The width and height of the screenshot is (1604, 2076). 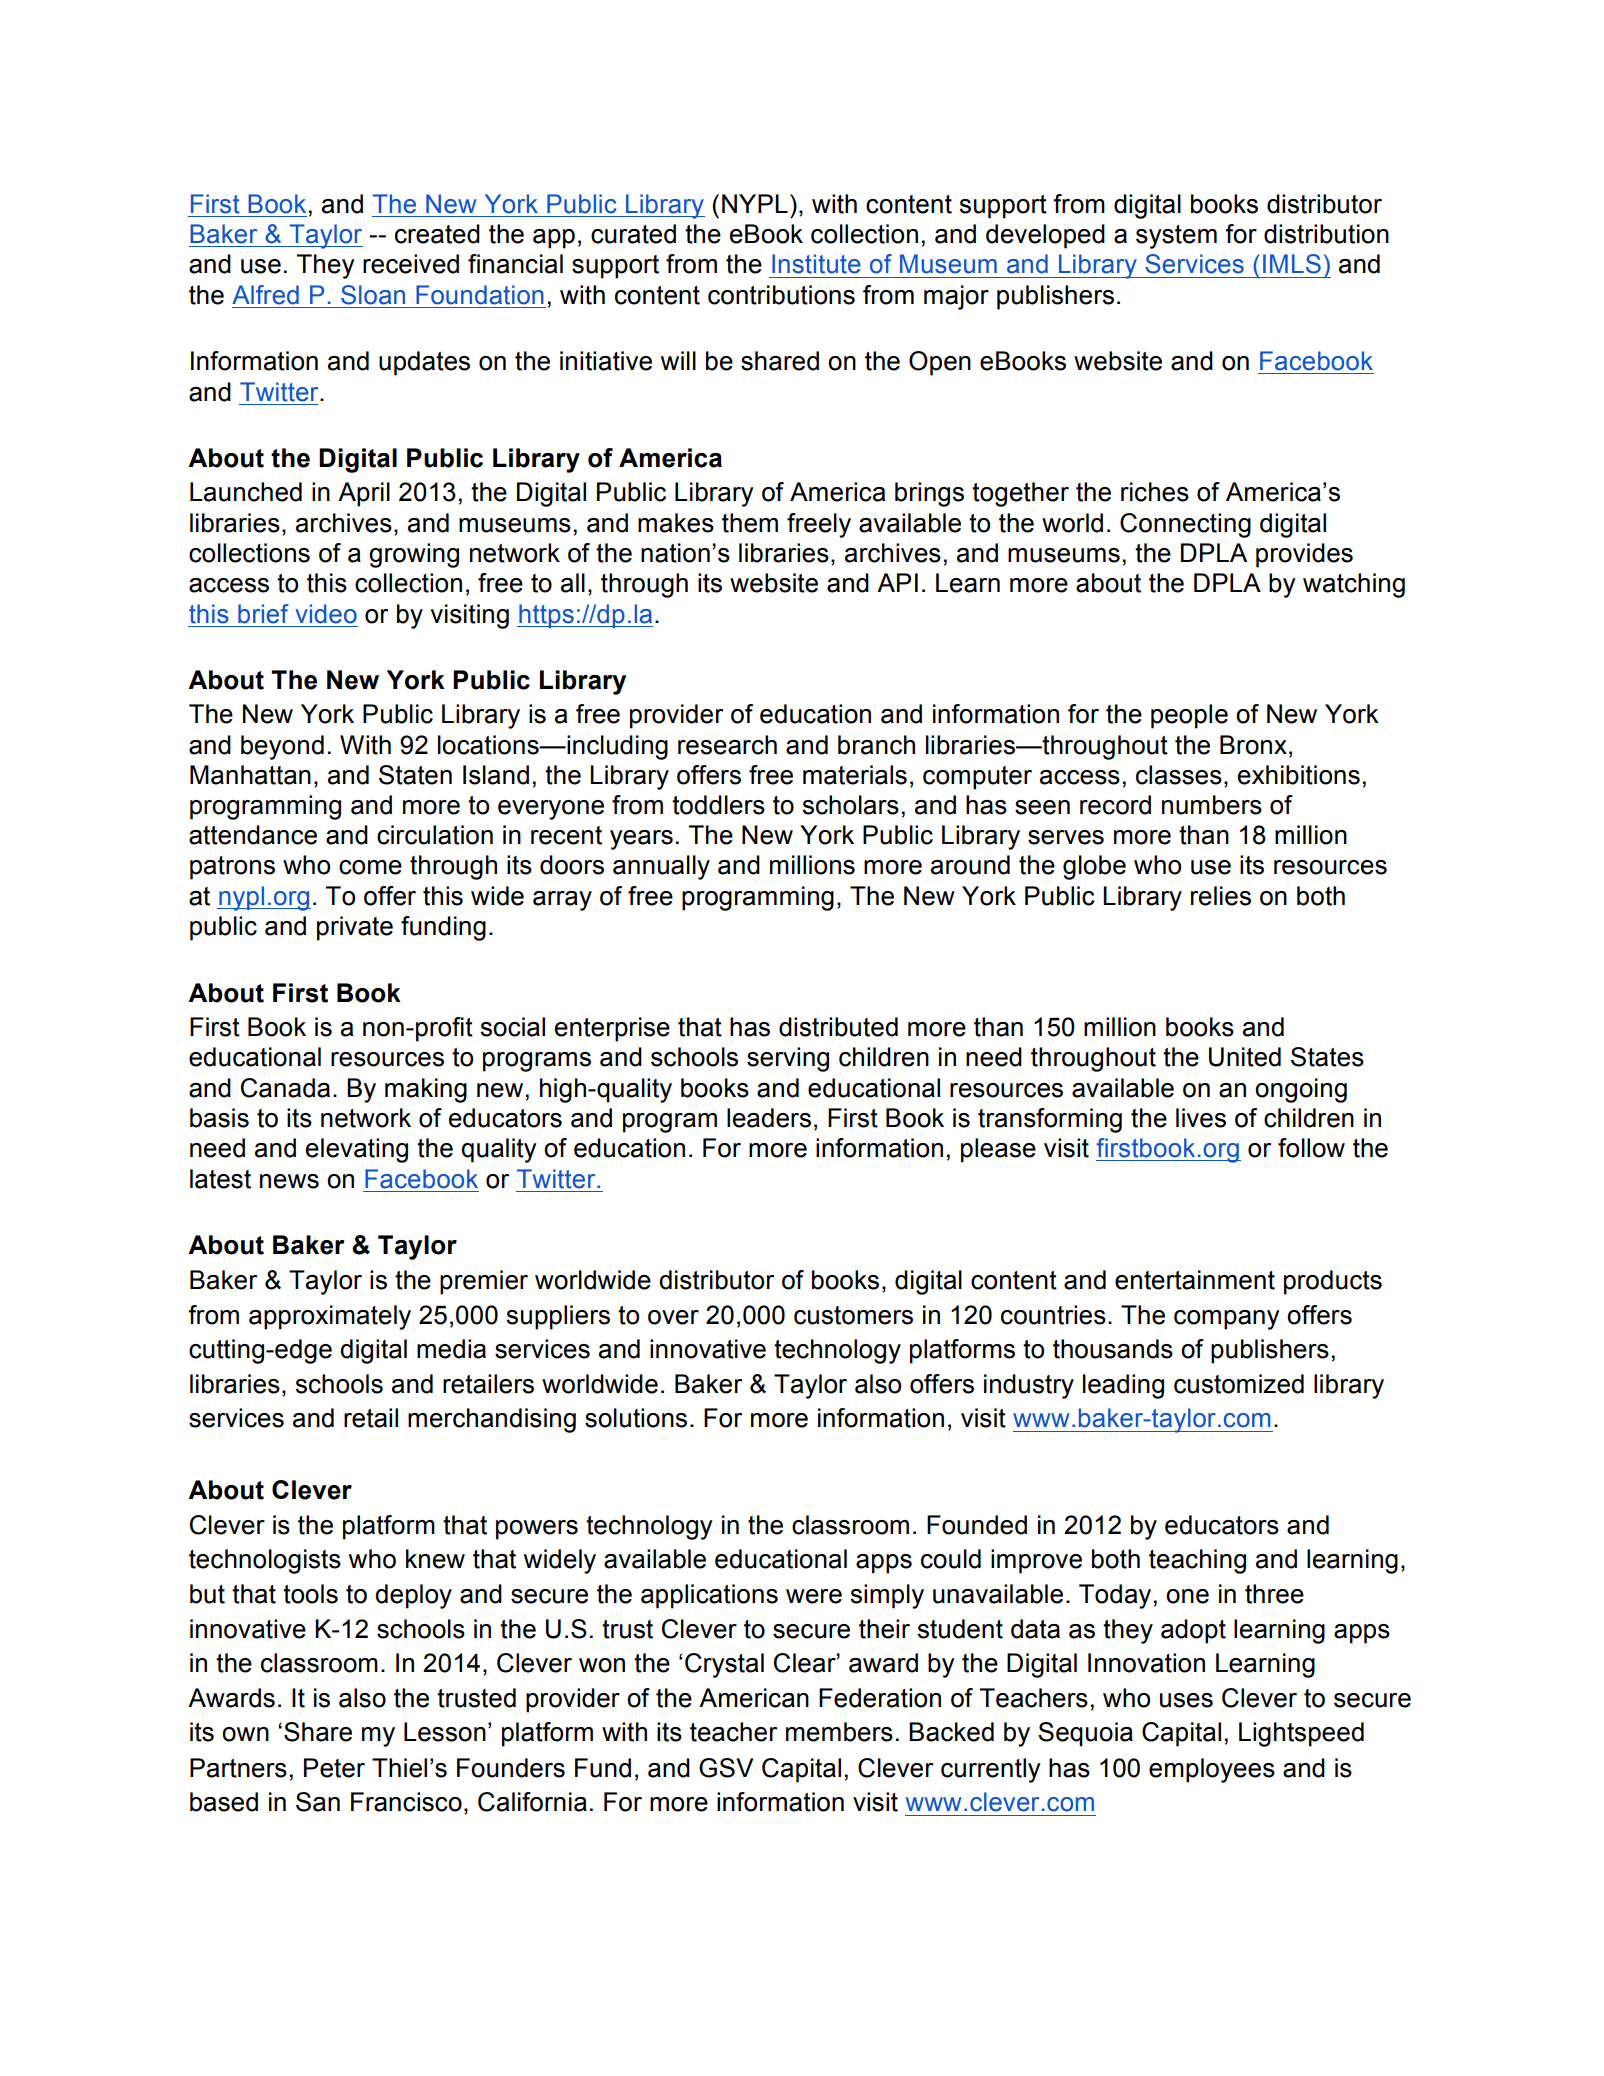 I want to click on Staten, so click(x=415, y=775).
